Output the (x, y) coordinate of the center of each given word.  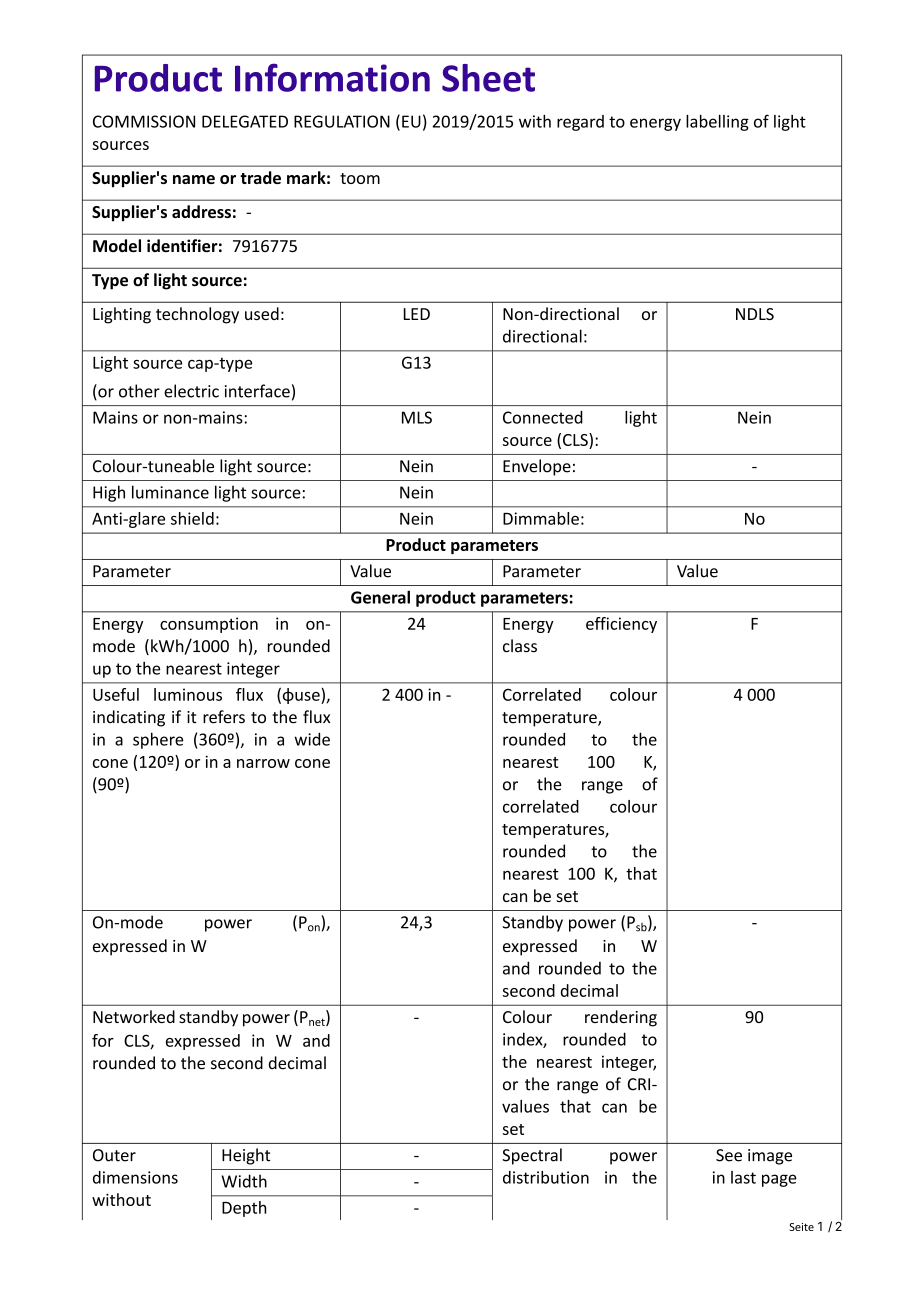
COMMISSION (144, 121)
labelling (717, 123)
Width (244, 1181)
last (743, 1177)
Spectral (532, 1156)
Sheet (488, 78)
